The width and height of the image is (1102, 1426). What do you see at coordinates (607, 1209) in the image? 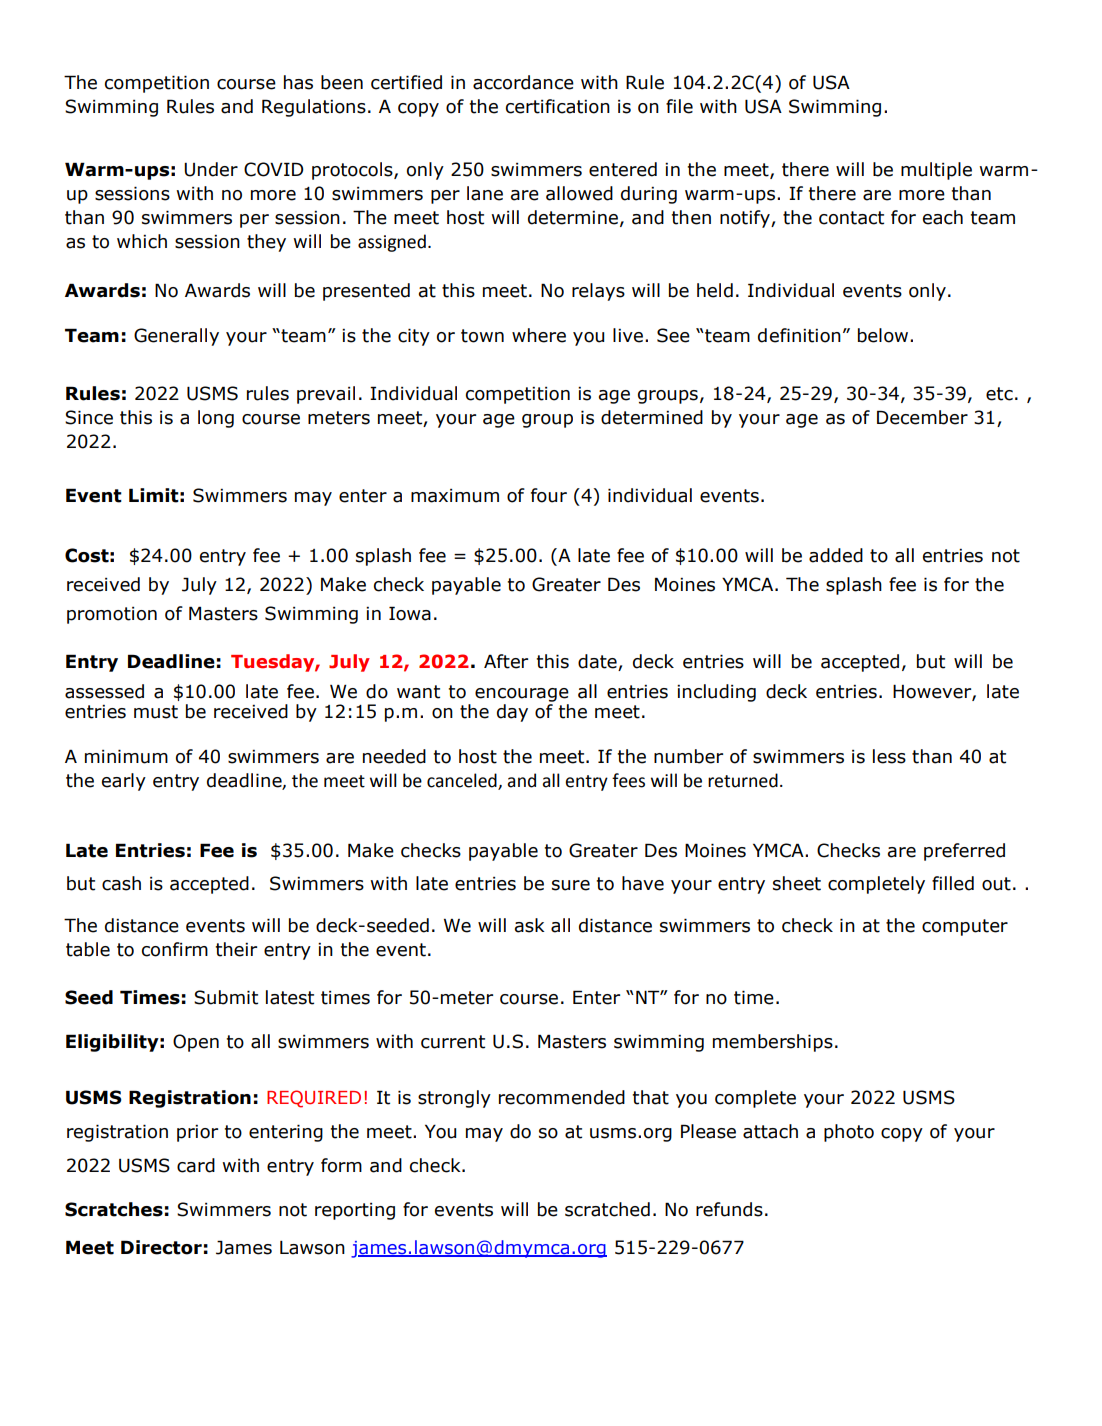
I see `scratched` at bounding box center [607, 1209].
